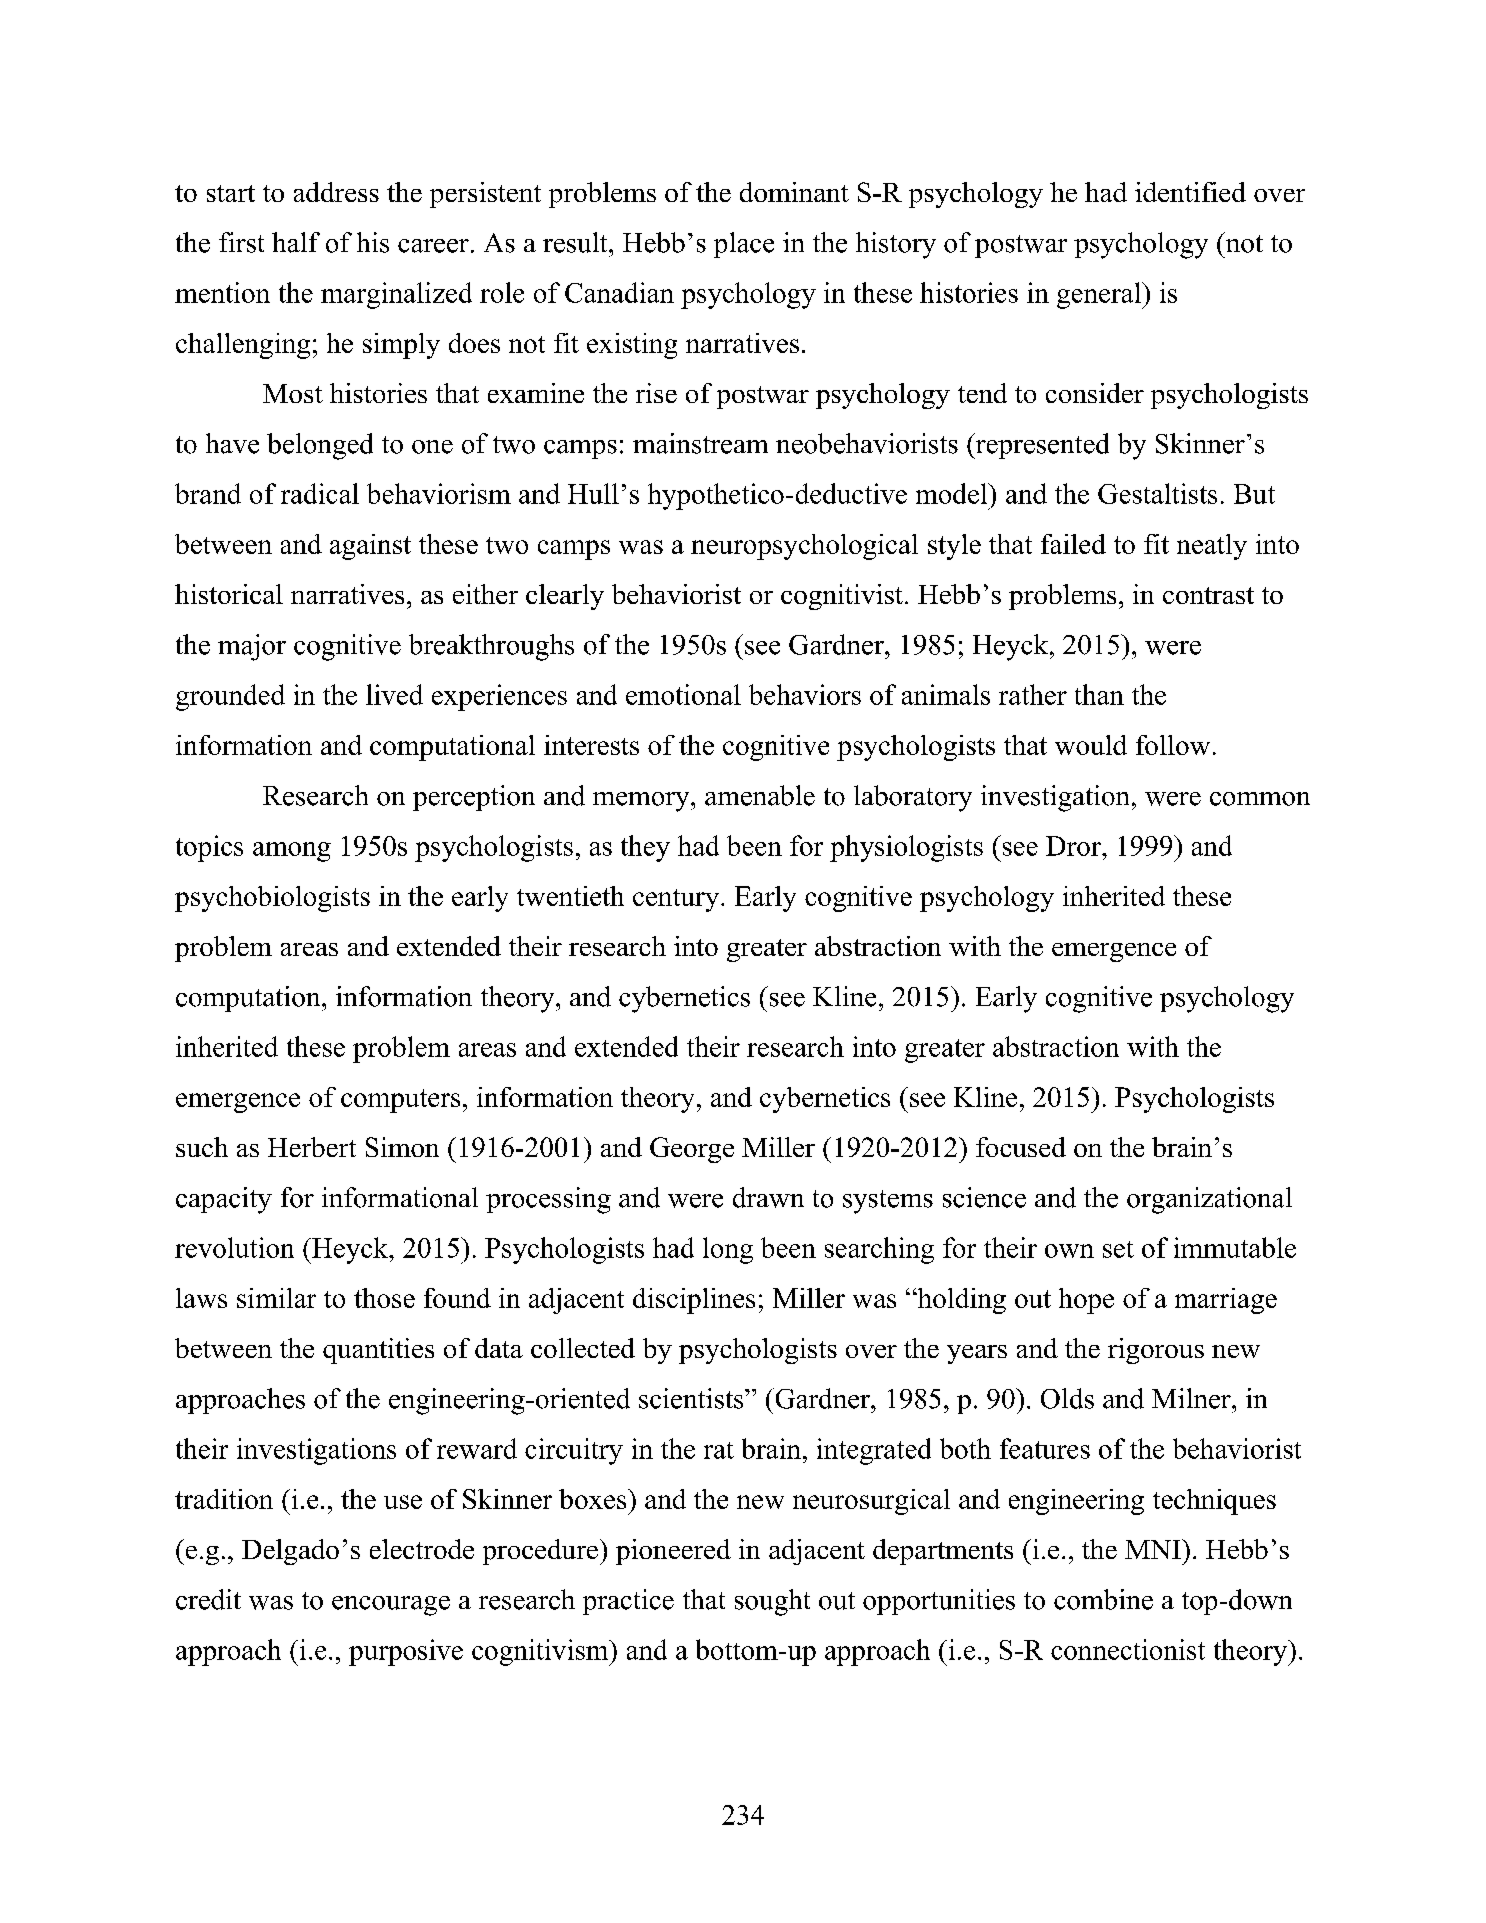 The height and width of the screenshot is (1923, 1486). I want to click on sought, so click(772, 1602).
